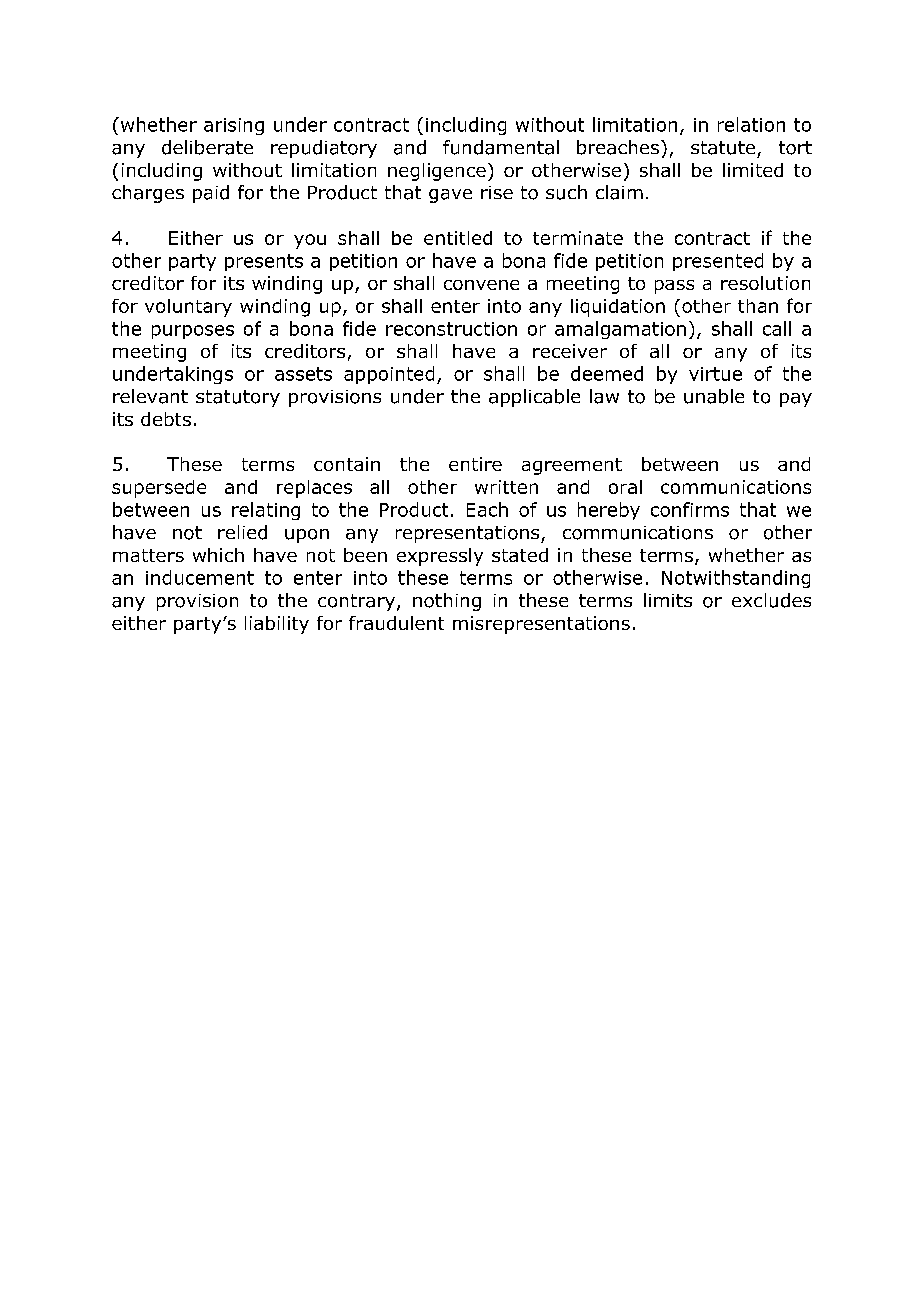 The image size is (924, 1308). What do you see at coordinates (690, 509) in the image?
I see `confirms` at bounding box center [690, 509].
